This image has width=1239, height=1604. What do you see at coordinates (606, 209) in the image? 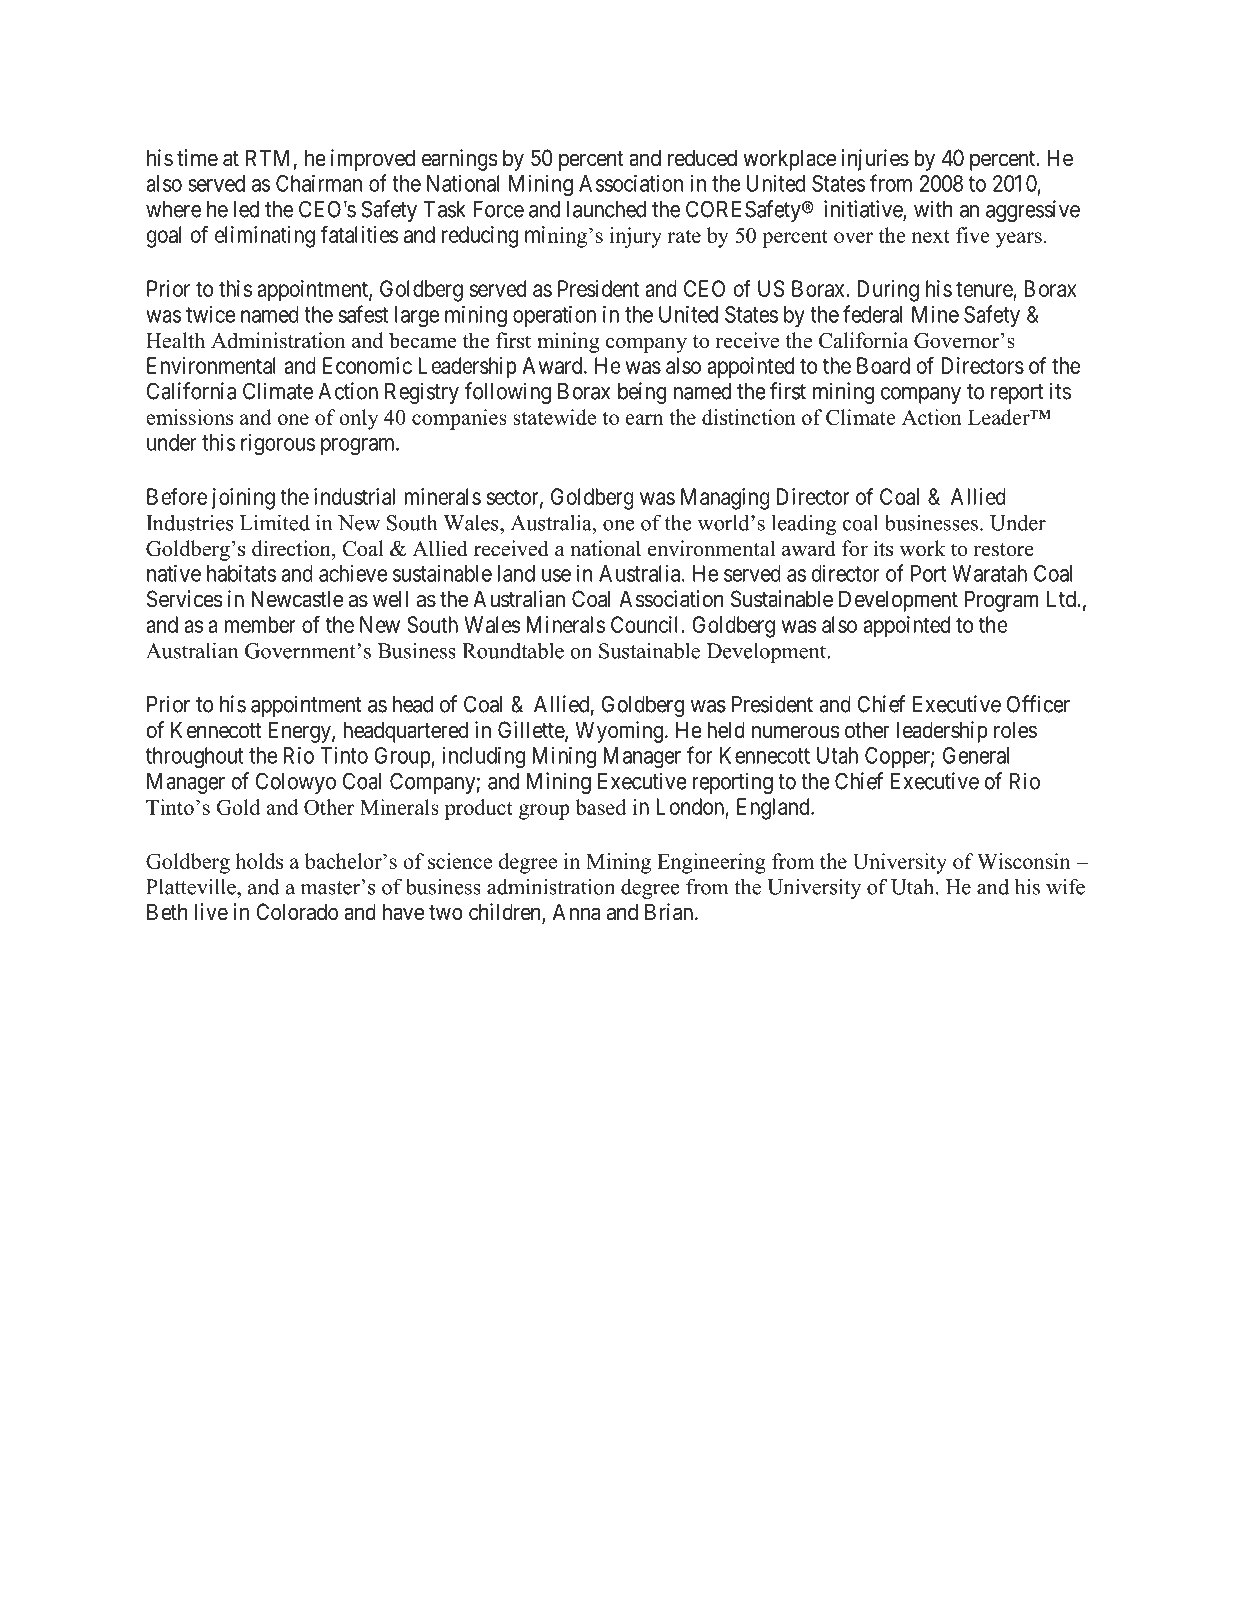
I see `launched` at bounding box center [606, 209].
